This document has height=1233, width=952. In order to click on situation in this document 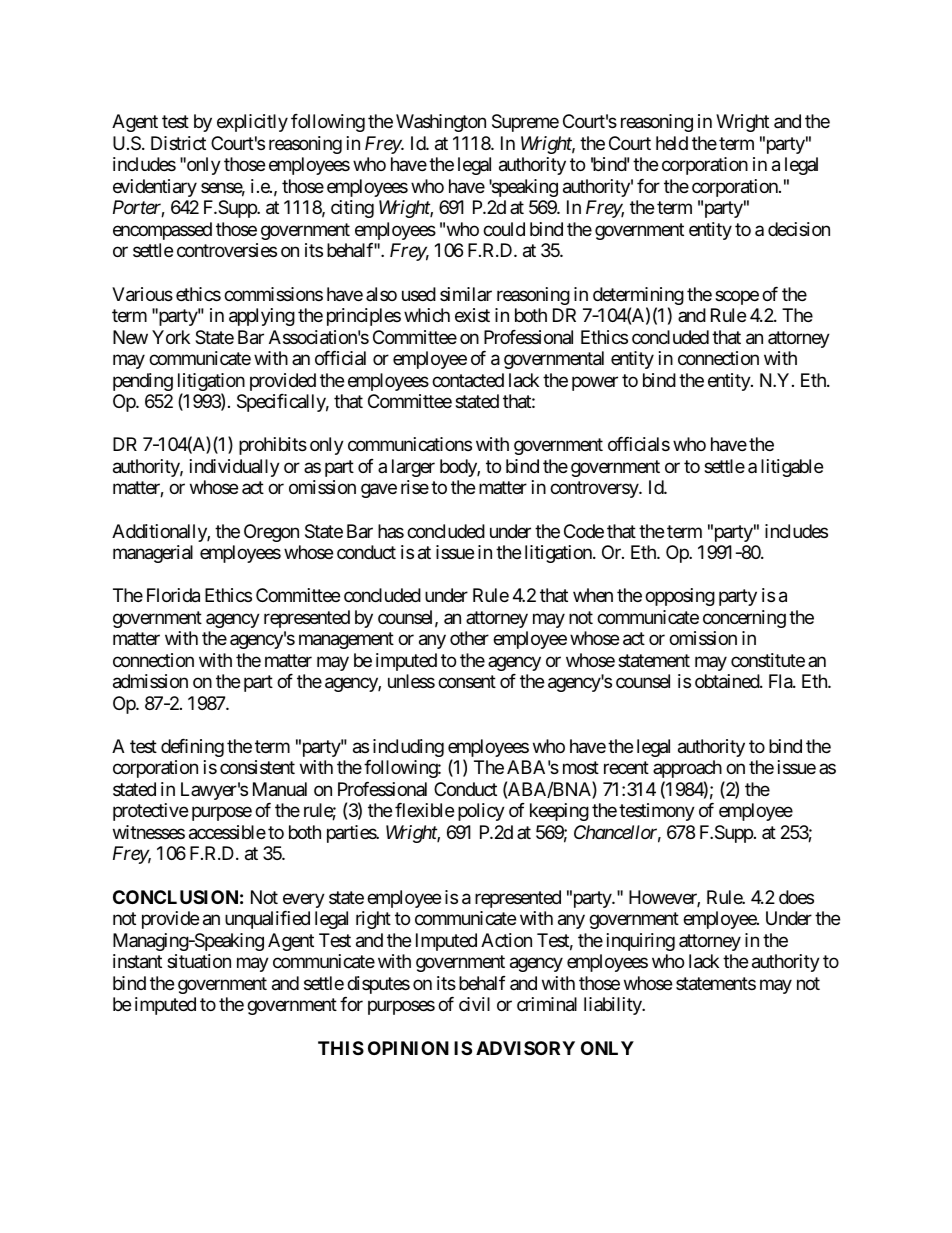, I will do `click(199, 961)`.
